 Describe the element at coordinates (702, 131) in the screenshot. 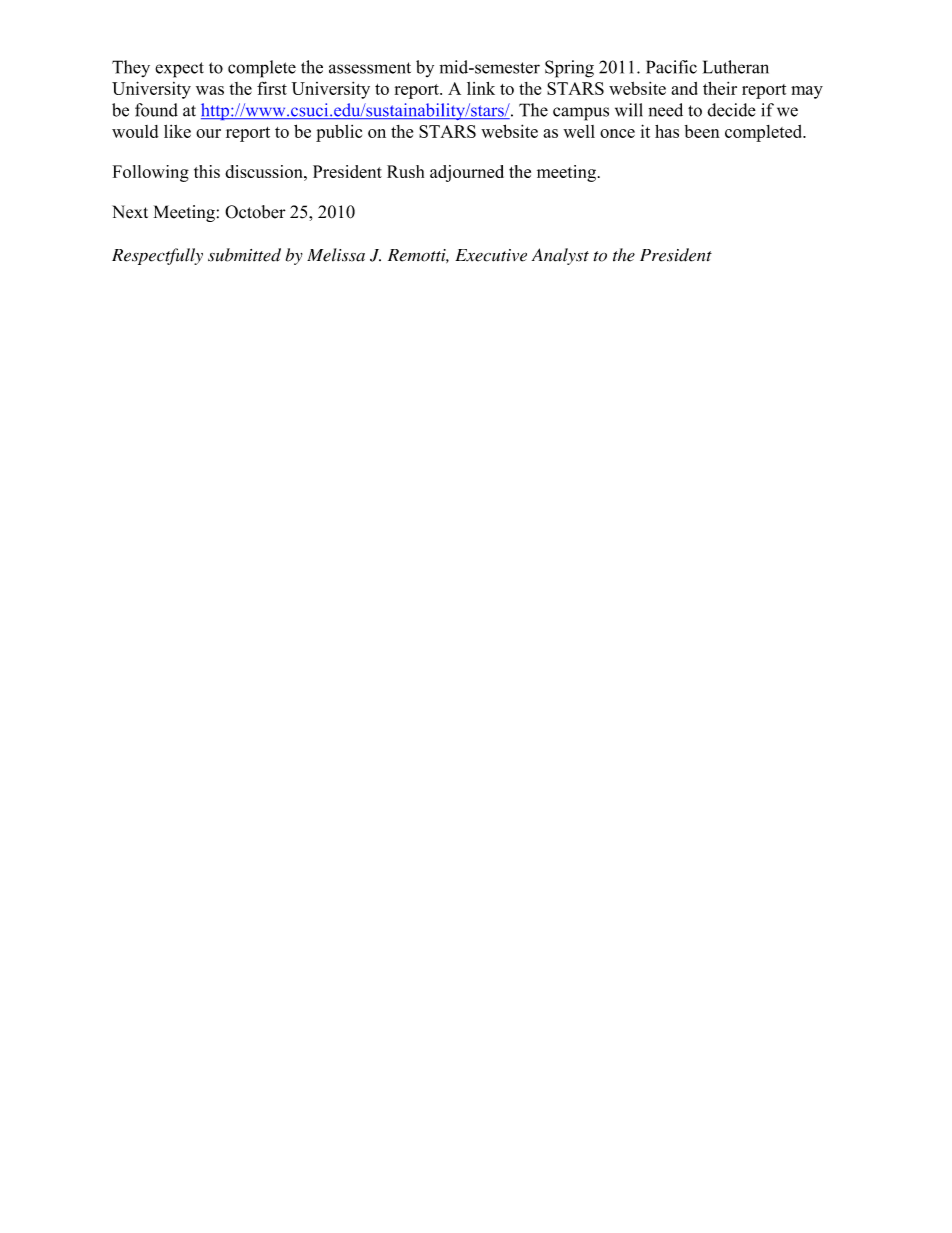

I see `been` at that location.
